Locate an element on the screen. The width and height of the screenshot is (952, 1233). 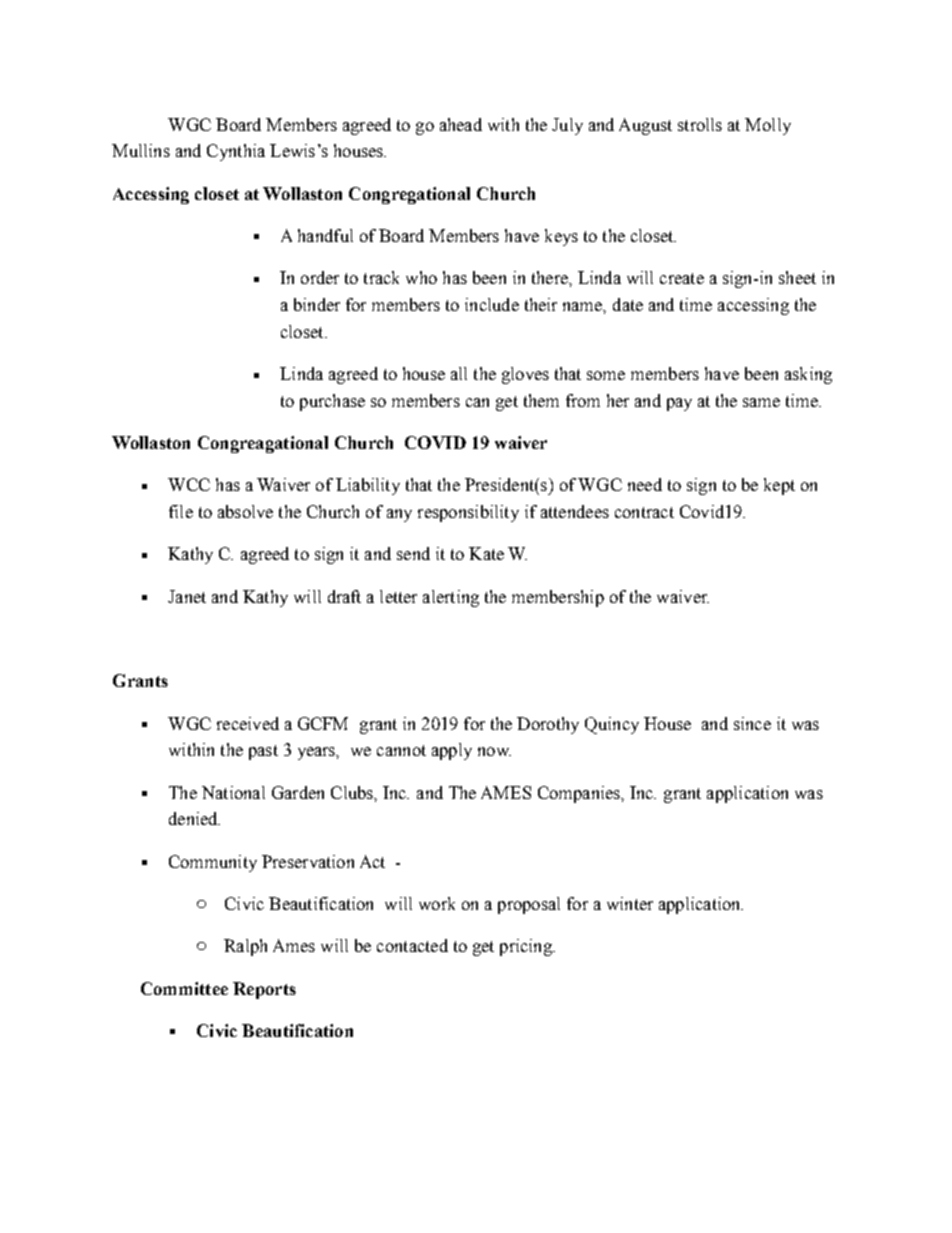
contract is located at coordinates (644, 512).
